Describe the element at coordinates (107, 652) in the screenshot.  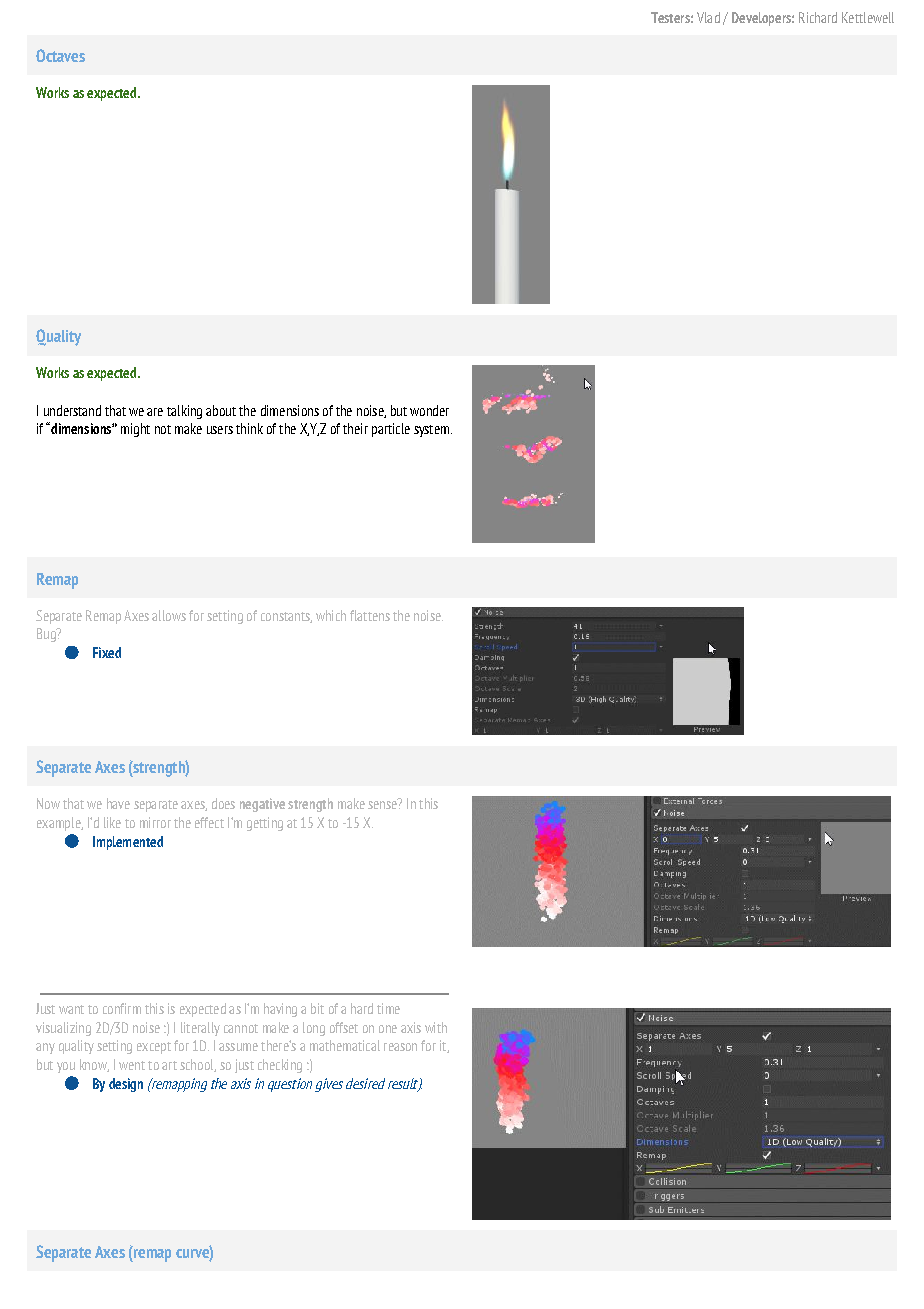
I see `Fixed` at that location.
